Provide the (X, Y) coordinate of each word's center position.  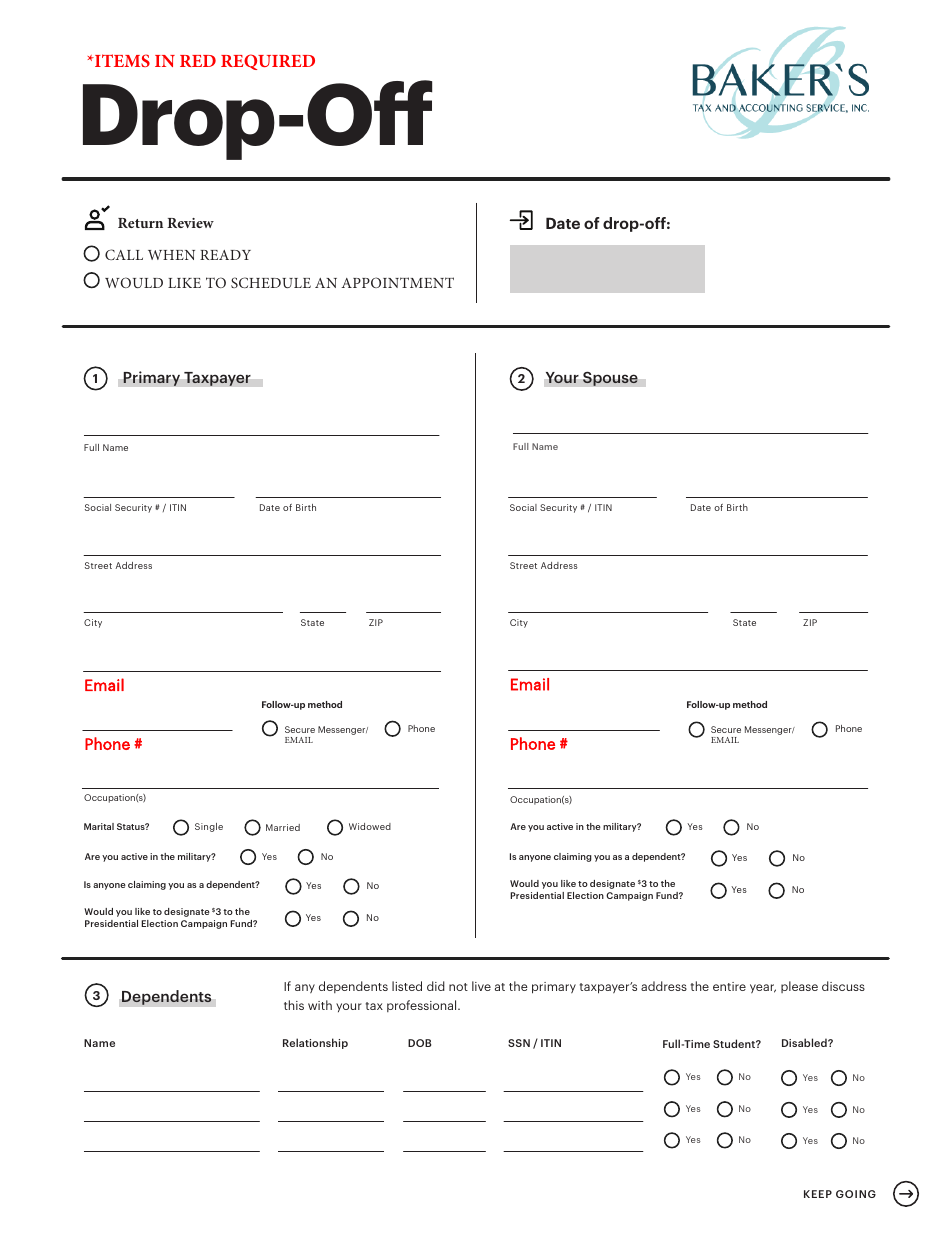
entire (729, 986)
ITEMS (121, 60)
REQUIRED (268, 62)
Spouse (610, 378)
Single (209, 827)
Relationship (315, 1043)
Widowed (370, 826)
